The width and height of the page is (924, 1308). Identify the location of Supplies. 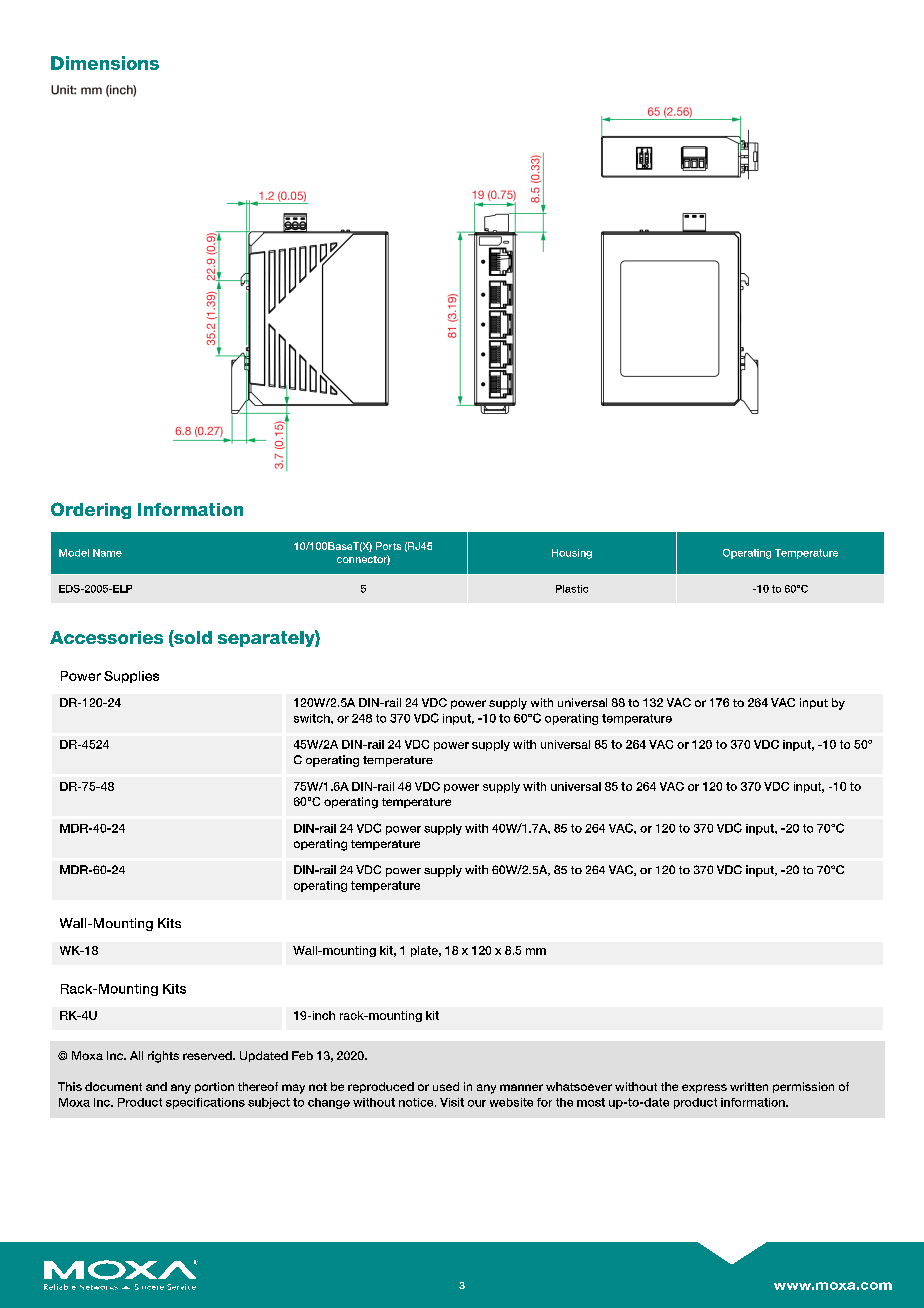
(131, 677).
